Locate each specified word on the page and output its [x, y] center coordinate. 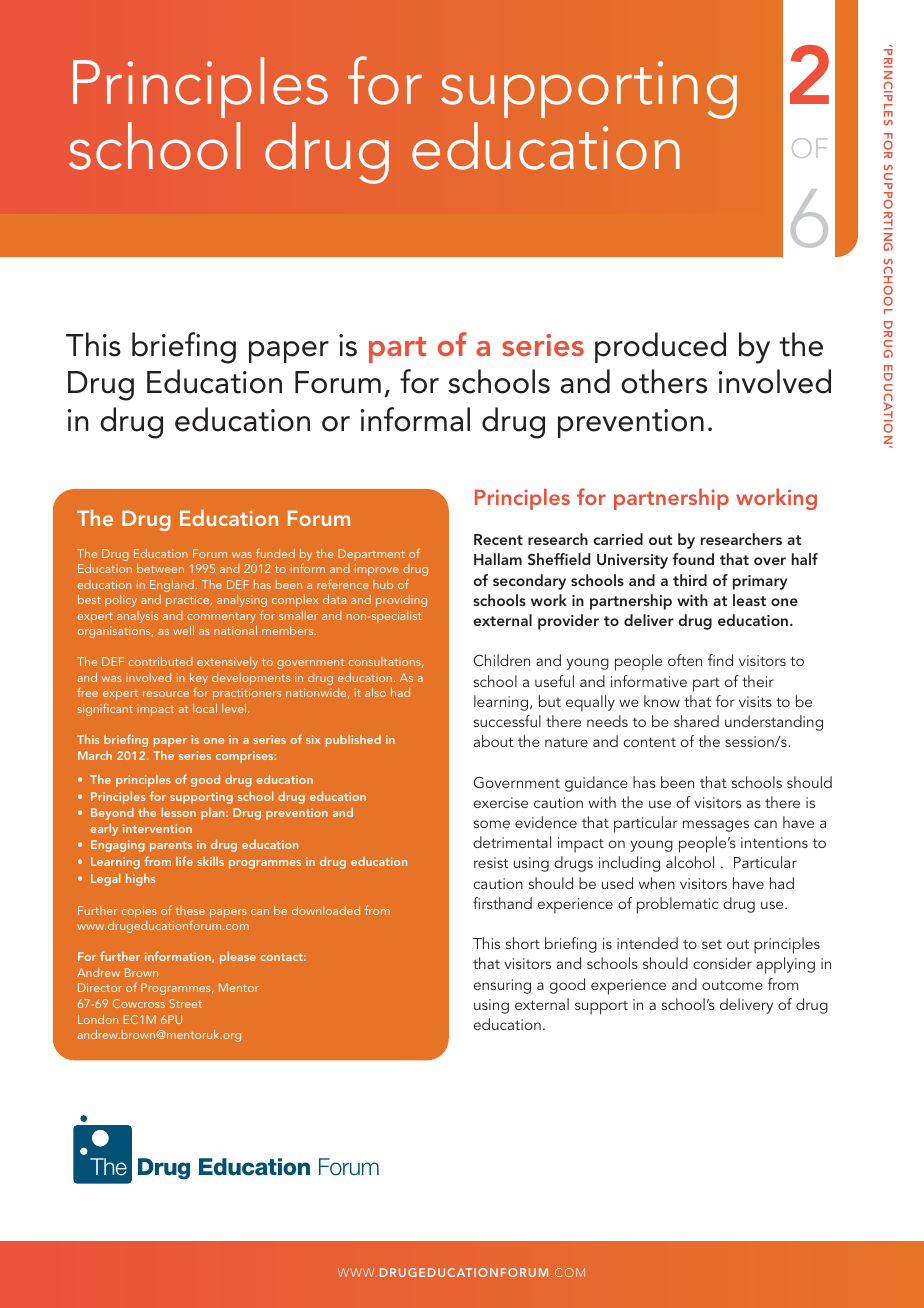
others [664, 381]
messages [716, 826]
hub [383, 584]
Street [185, 1003]
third [690, 580]
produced [660, 347]
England [172, 586]
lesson [179, 812]
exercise [501, 802]
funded [275, 553]
